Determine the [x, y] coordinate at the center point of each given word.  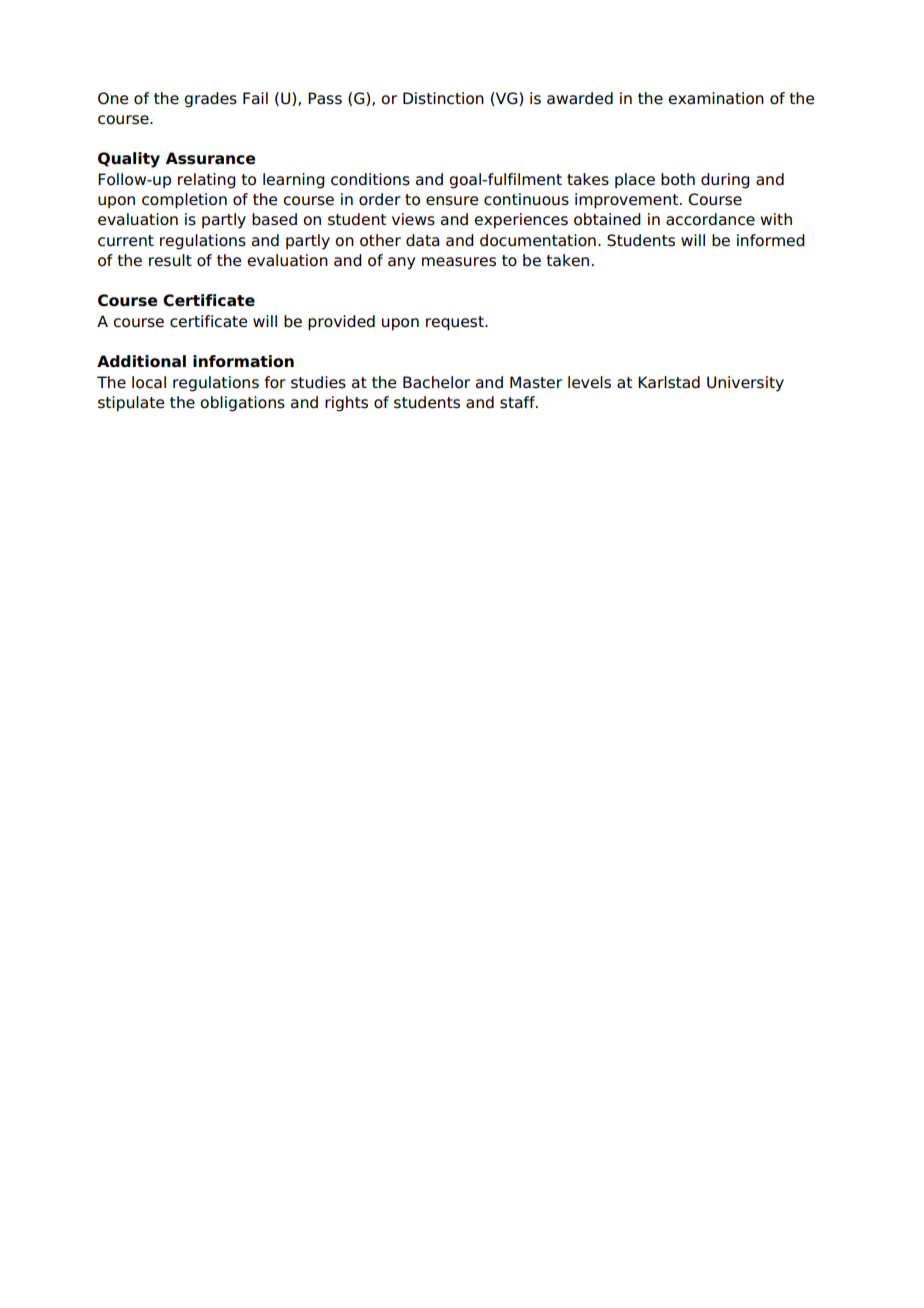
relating [207, 181]
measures [459, 262]
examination [716, 98]
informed [771, 240]
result [170, 260]
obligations [242, 404]
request [456, 323]
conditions [370, 179]
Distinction [443, 98]
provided [341, 323]
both [678, 179]
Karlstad [669, 382]
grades [210, 100]
